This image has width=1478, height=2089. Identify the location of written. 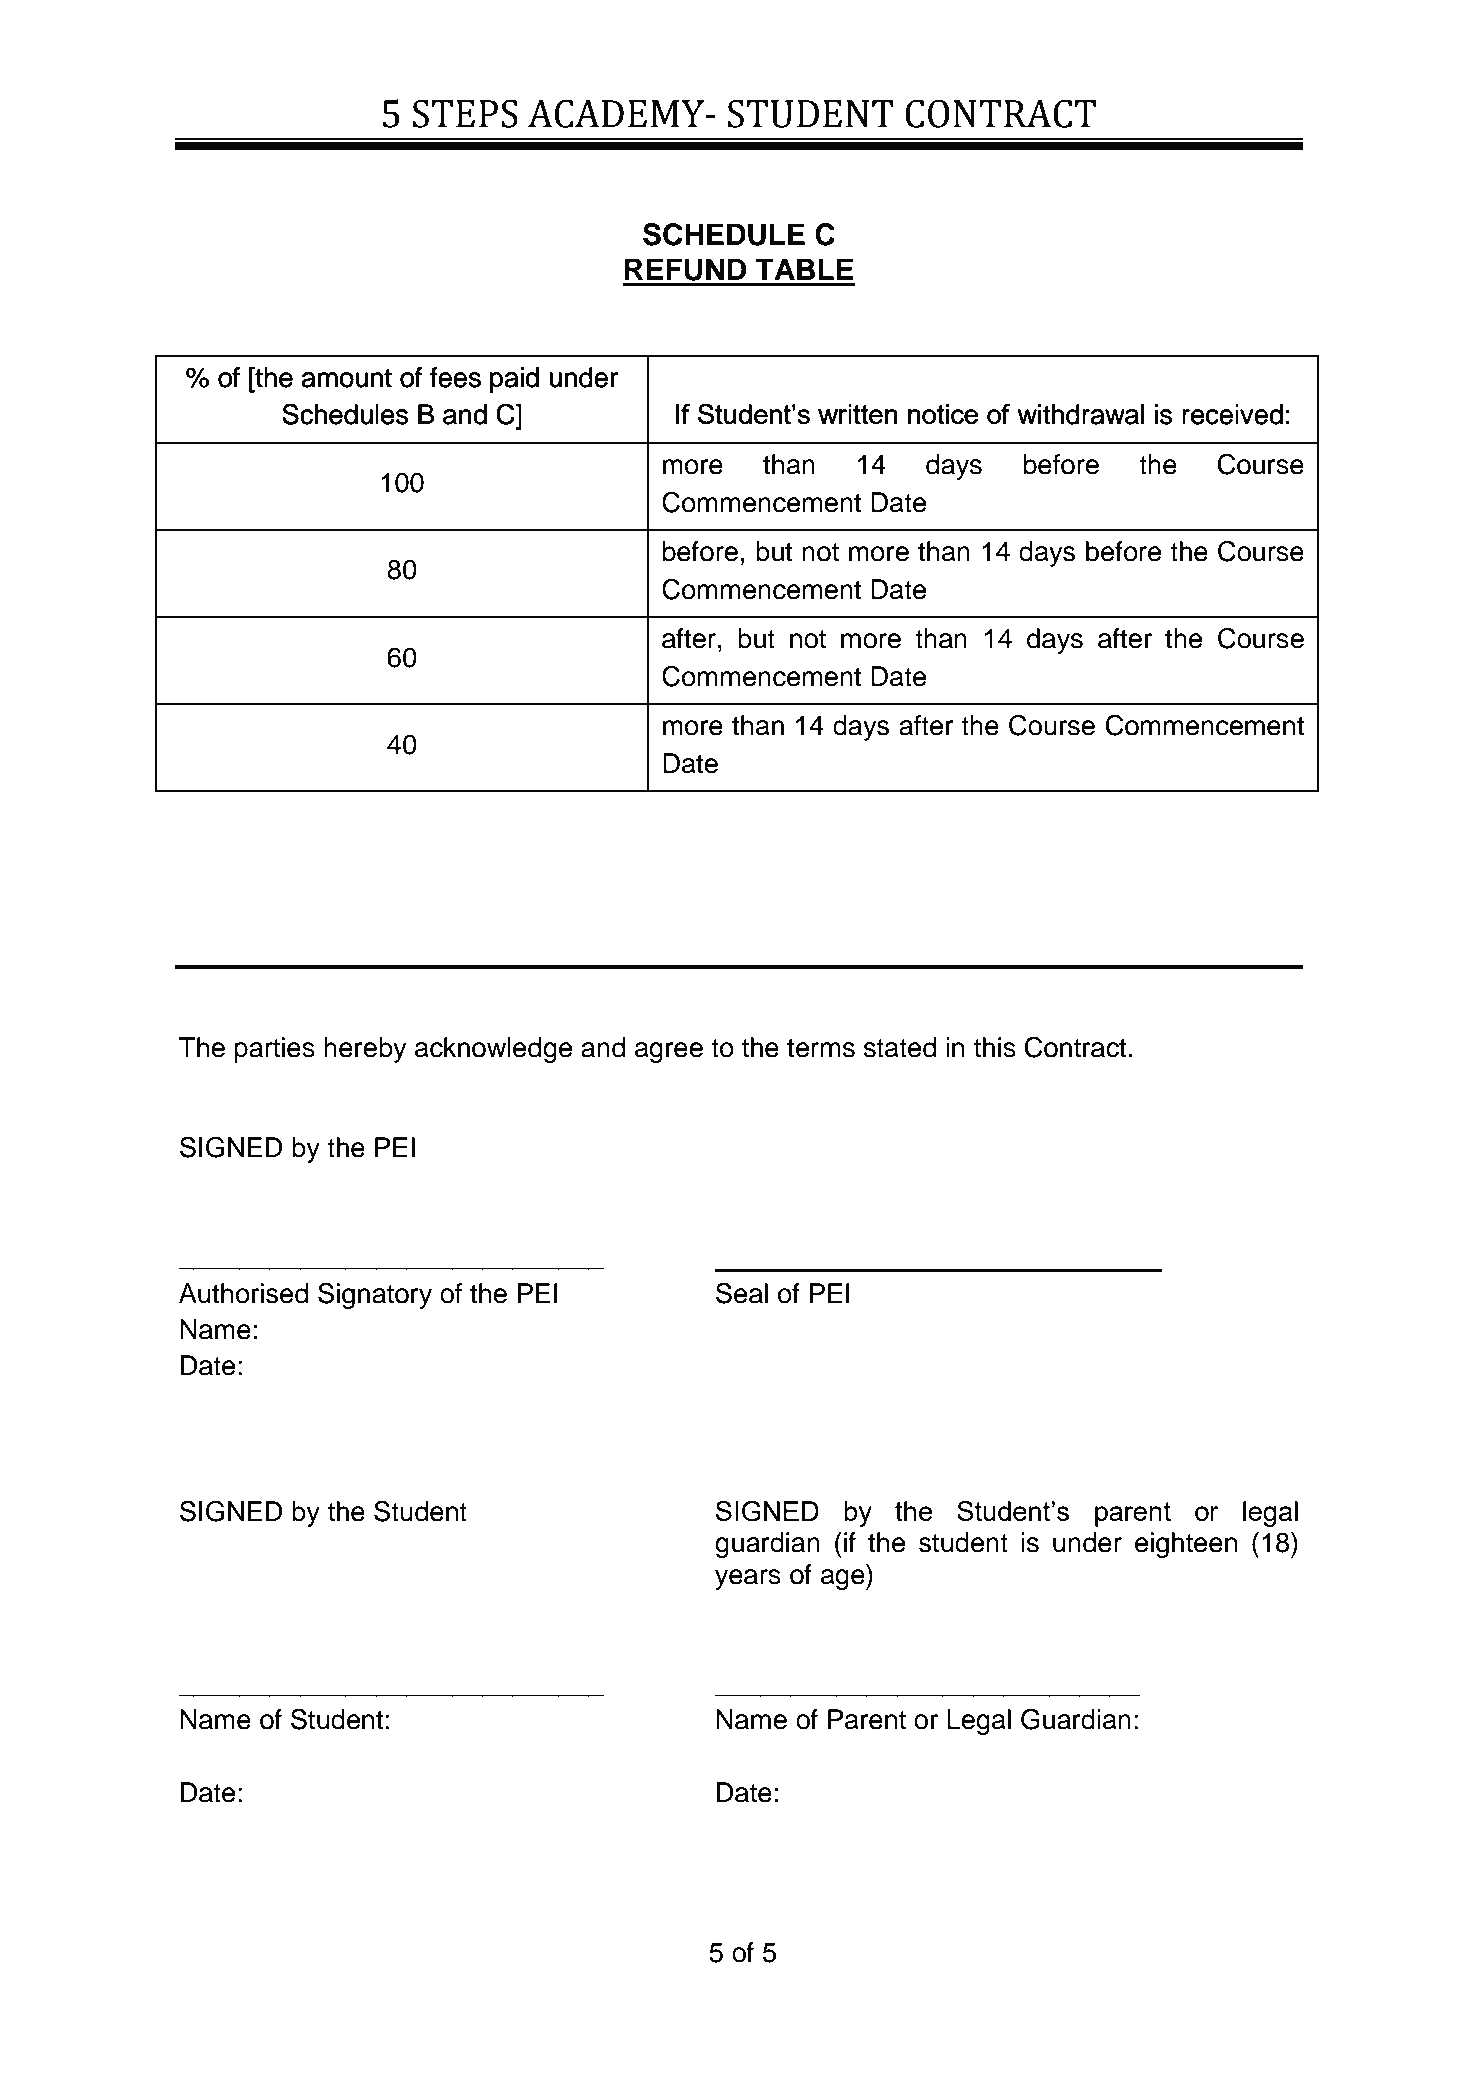
(857, 414).
